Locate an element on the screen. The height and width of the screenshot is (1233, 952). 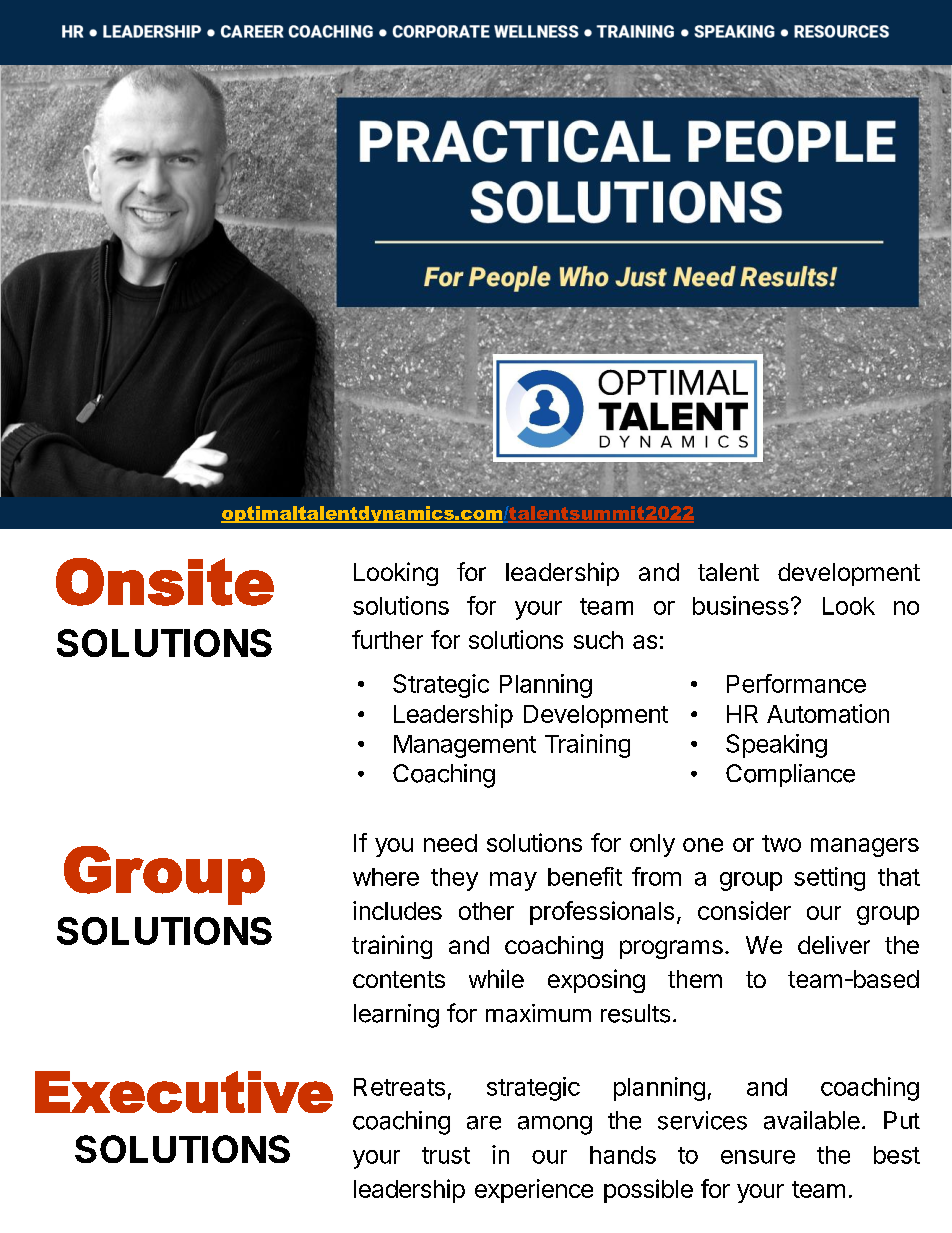
such is located at coordinates (598, 640).
